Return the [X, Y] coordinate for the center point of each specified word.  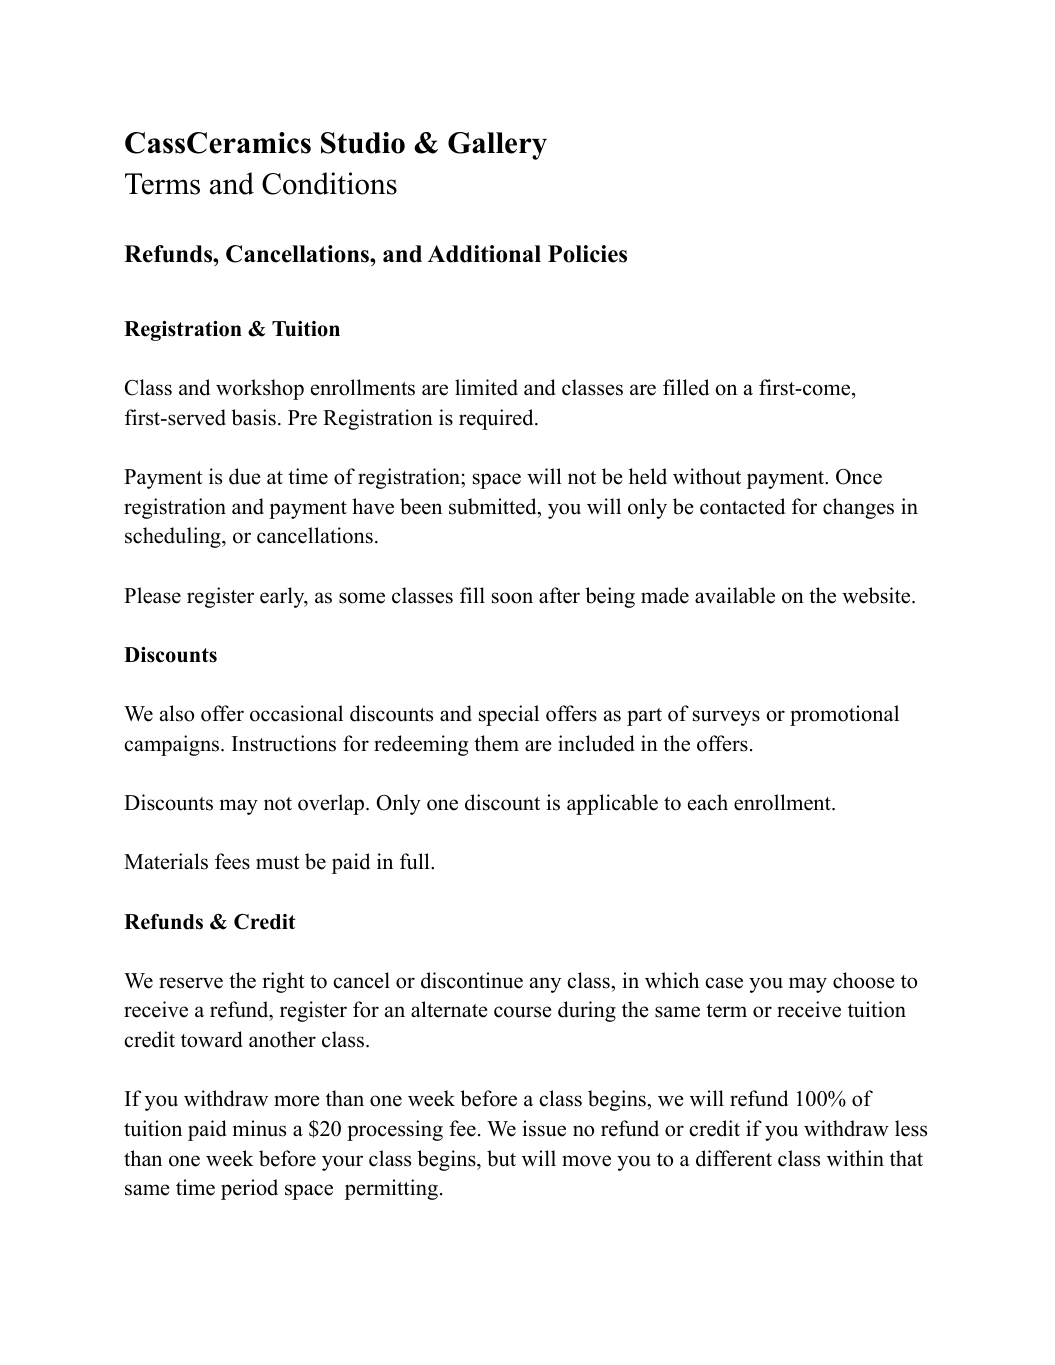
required [497, 419]
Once [859, 477]
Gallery [497, 146]
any [545, 985]
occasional [296, 713]
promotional [844, 715]
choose [864, 980]
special [509, 715]
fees [232, 861]
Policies [587, 254]
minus [259, 1128]
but [501, 1158]
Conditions [329, 183]
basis [253, 417]
